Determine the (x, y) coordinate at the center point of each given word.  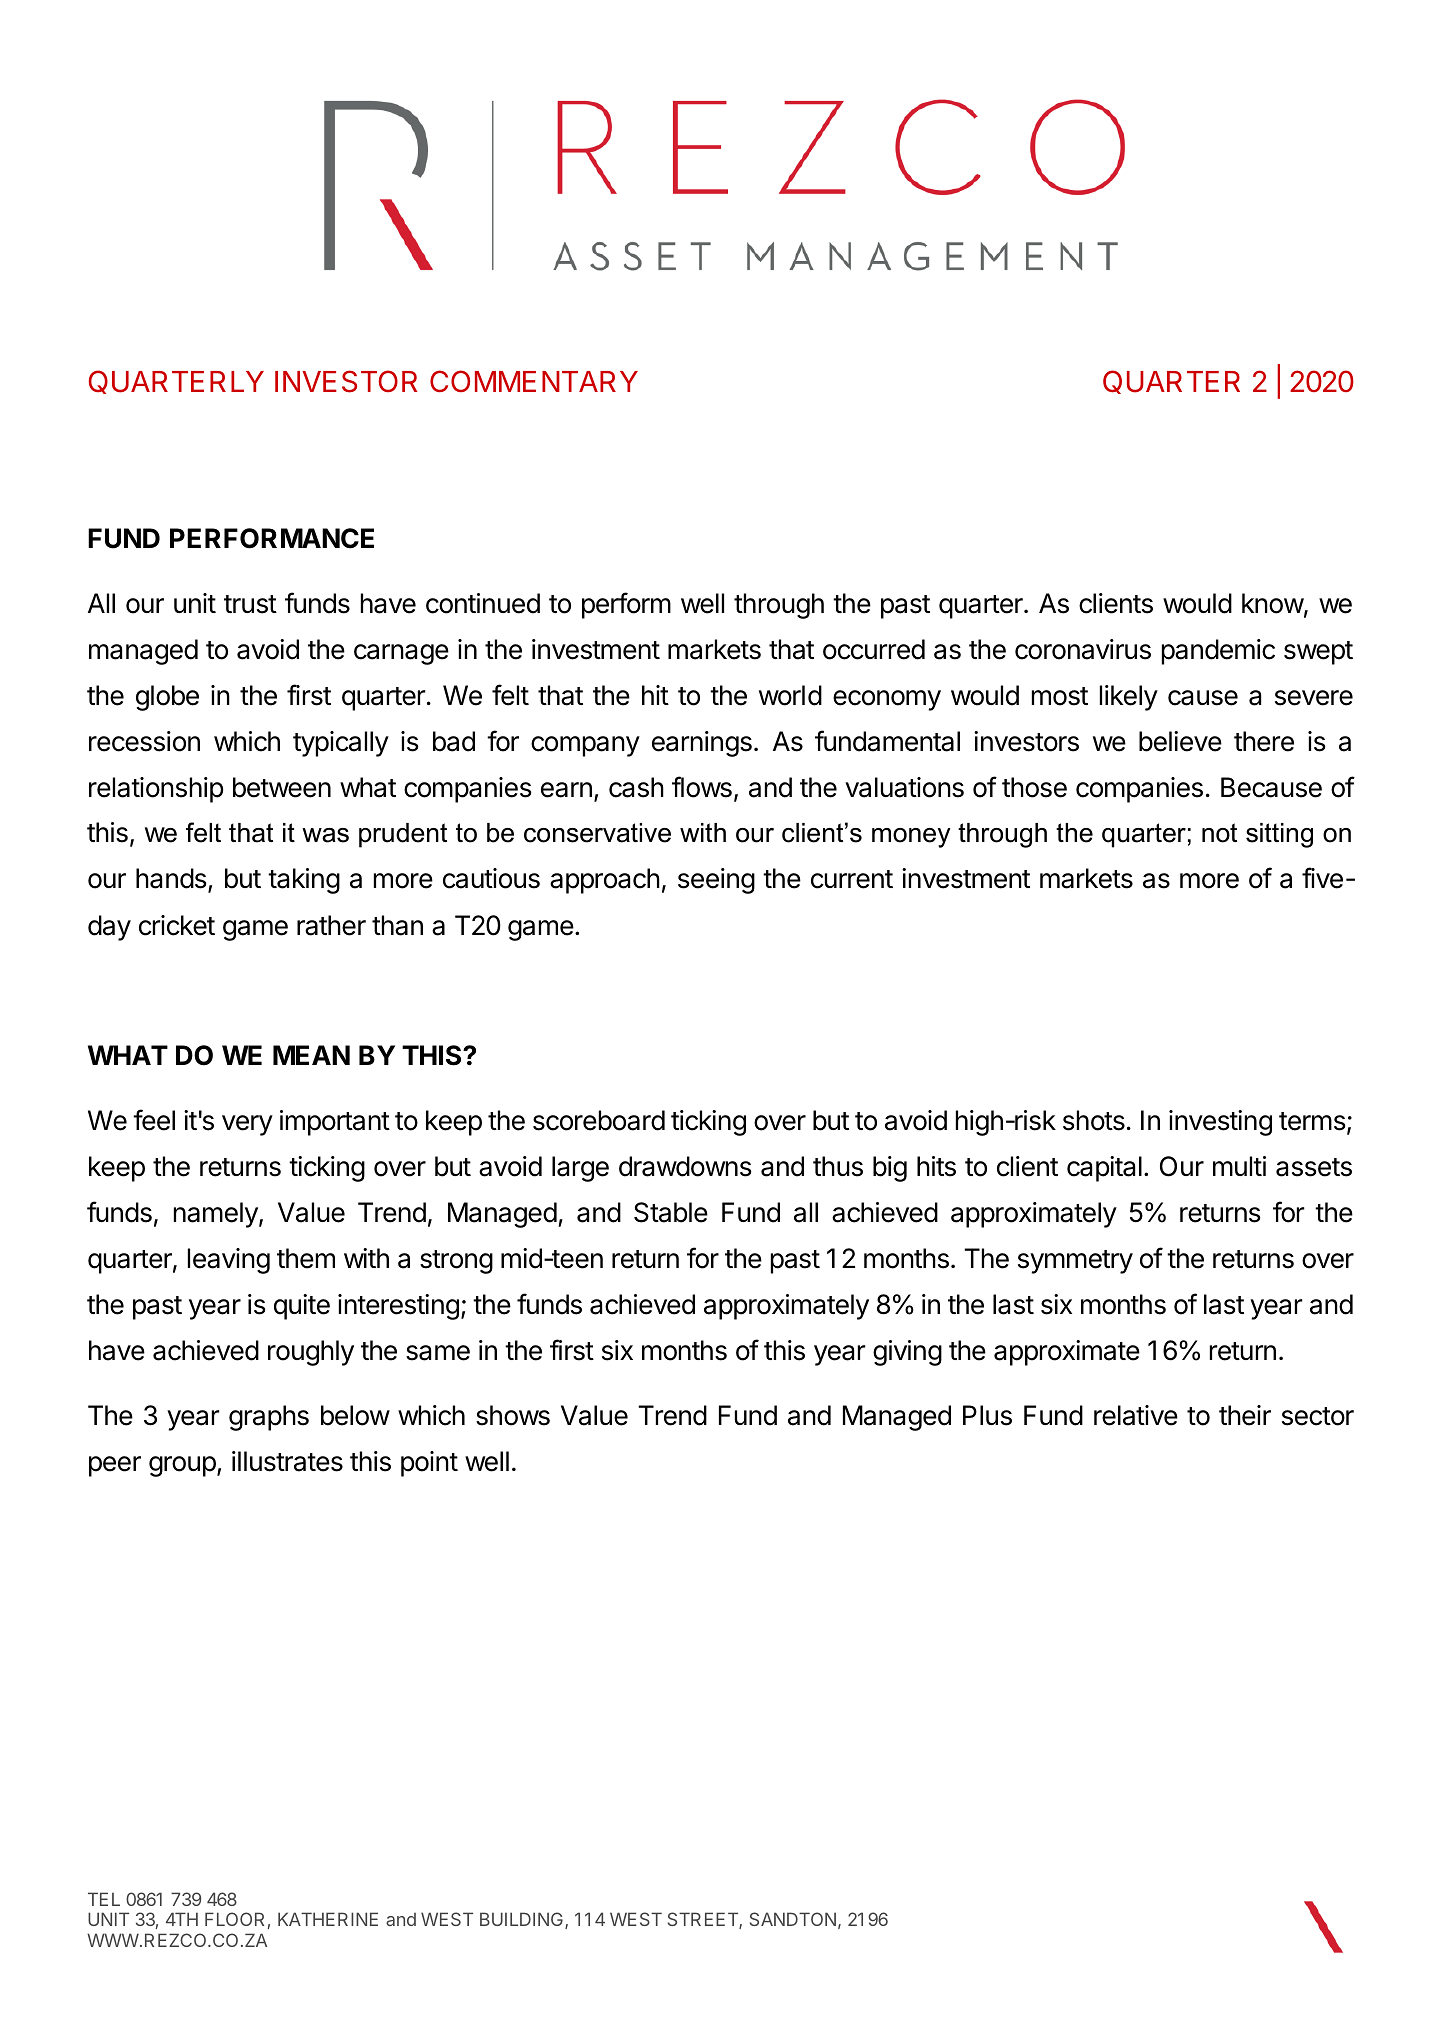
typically (341, 744)
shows (513, 1415)
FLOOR (234, 1919)
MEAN (311, 1055)
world (790, 695)
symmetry (1075, 1262)
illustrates (287, 1461)
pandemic (1218, 652)
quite (302, 1307)
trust (250, 604)
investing (1220, 1123)
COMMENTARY (534, 381)
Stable (671, 1212)
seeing (716, 881)
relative (1136, 1415)
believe (1180, 741)
